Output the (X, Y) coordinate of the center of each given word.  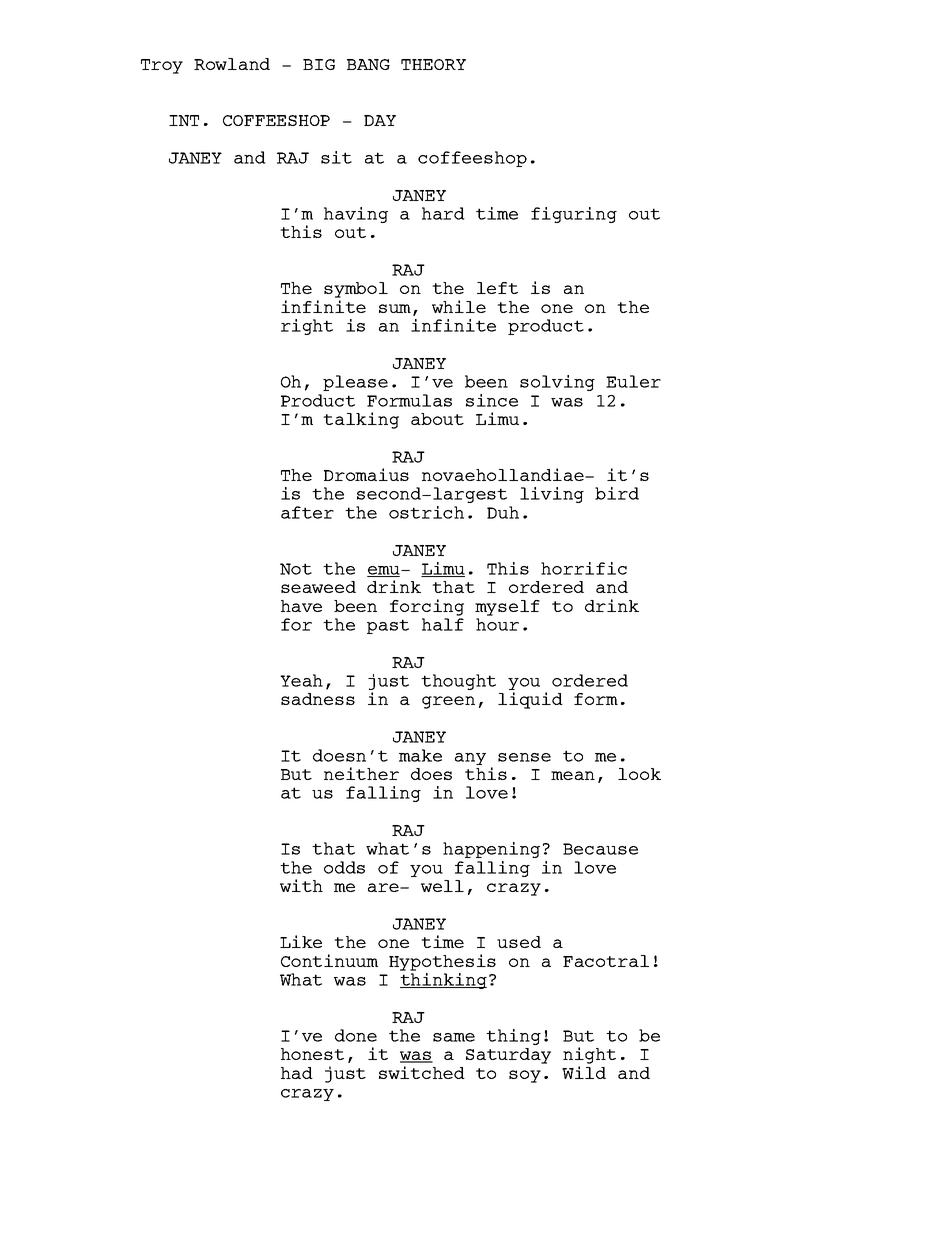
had (297, 1073)
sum (396, 310)
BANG (368, 64)
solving (557, 383)
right (307, 327)
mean (573, 775)
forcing (427, 607)
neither (361, 773)
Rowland (232, 64)
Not (296, 569)
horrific (584, 568)
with (301, 885)
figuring (574, 215)
